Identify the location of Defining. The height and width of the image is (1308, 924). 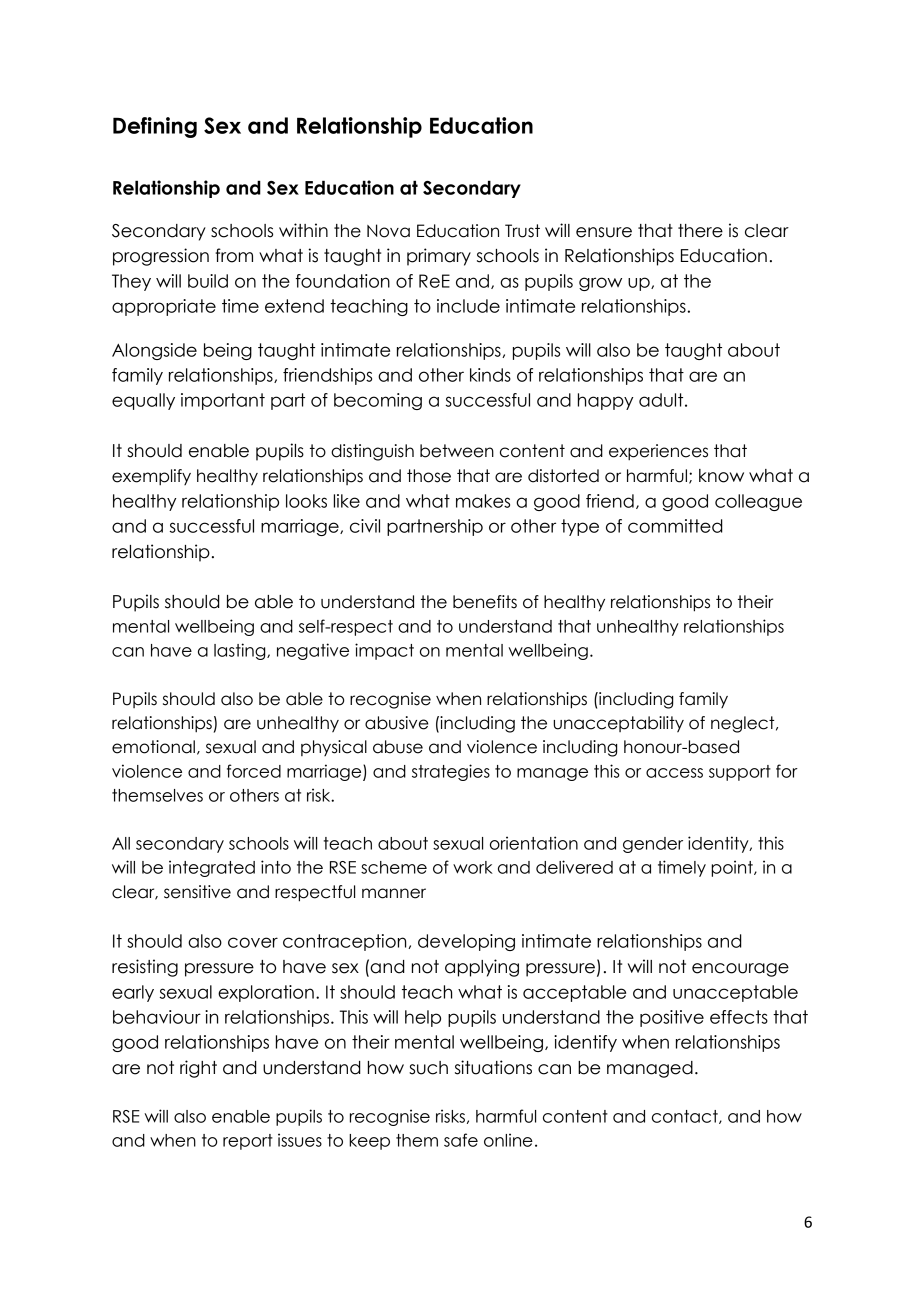
(155, 127).
